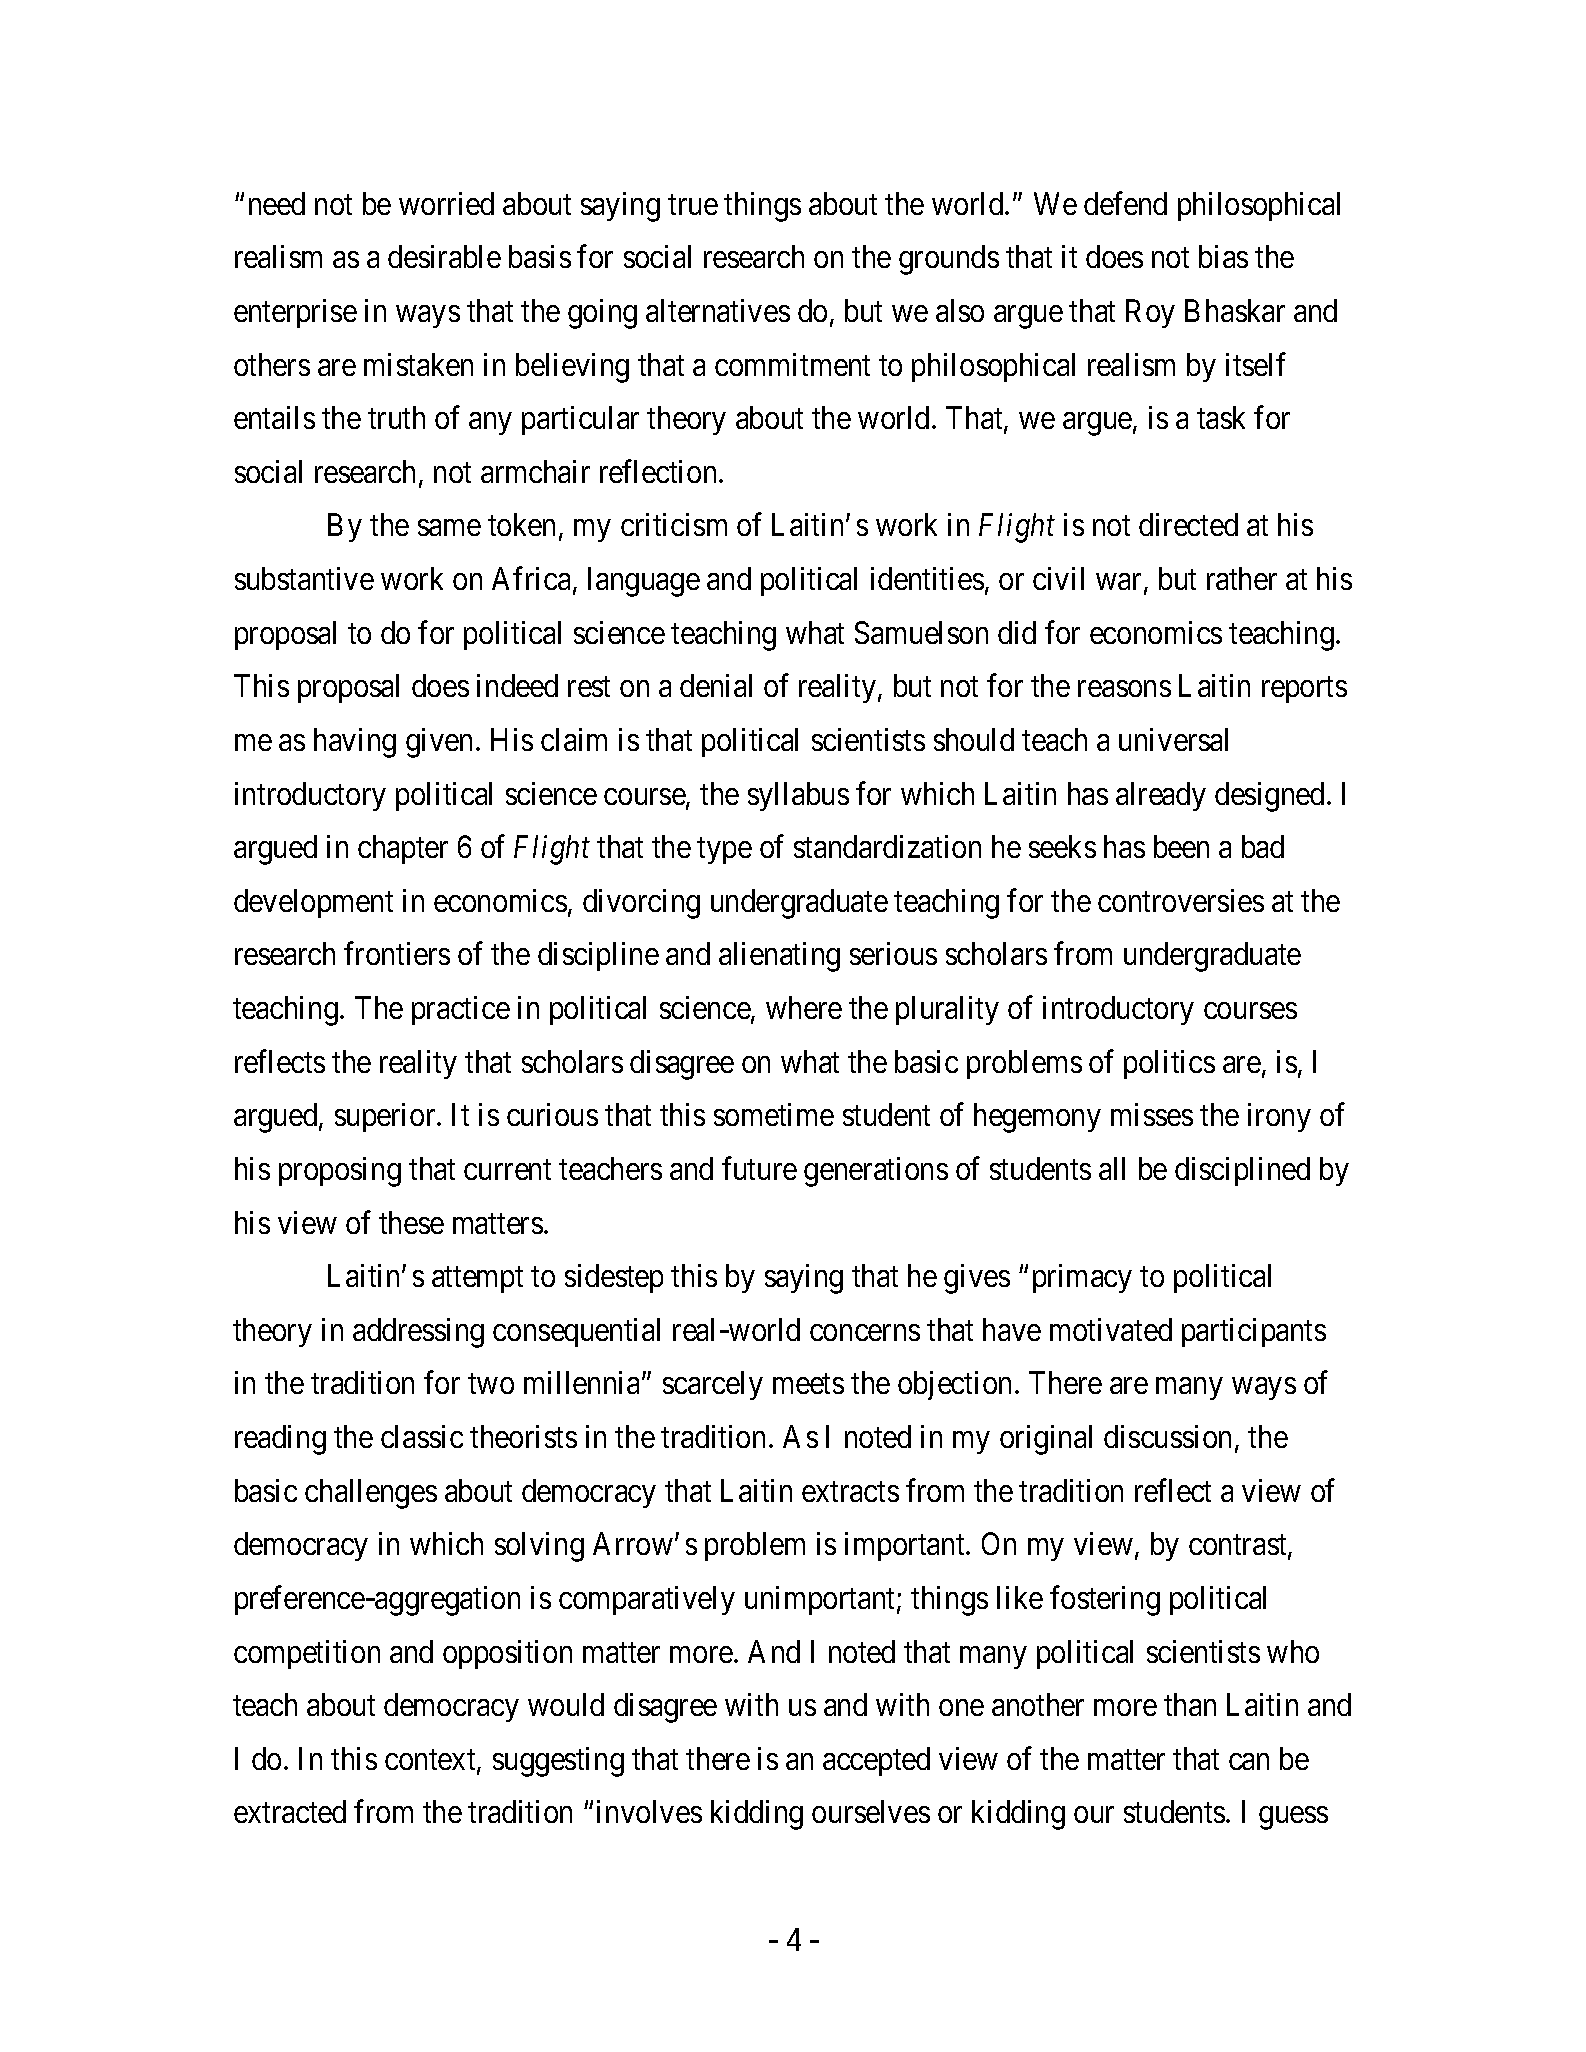 The width and height of the image is (1586, 2052). Describe the element at coordinates (804, 1007) in the image. I see `where` at that location.
